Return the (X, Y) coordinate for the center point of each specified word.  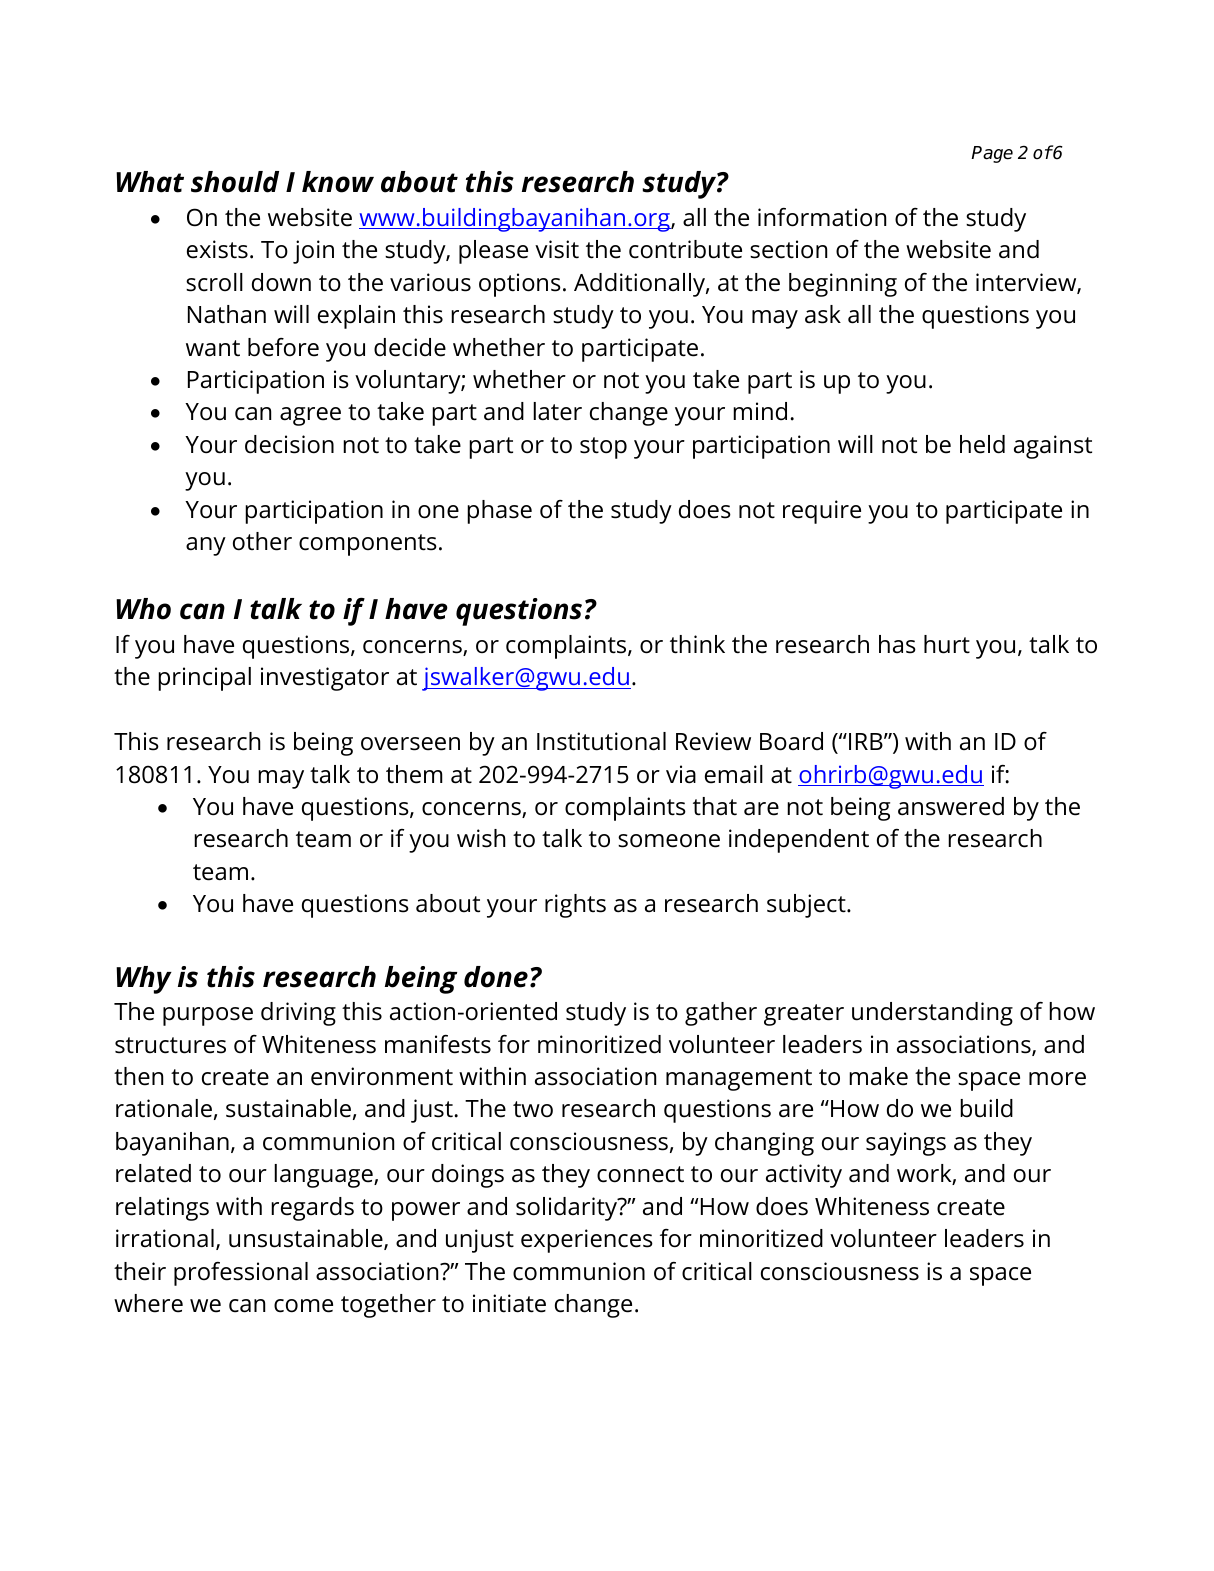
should (235, 182)
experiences (587, 1241)
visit (557, 249)
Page (992, 154)
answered (951, 806)
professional (241, 1274)
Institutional (601, 741)
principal (204, 679)
